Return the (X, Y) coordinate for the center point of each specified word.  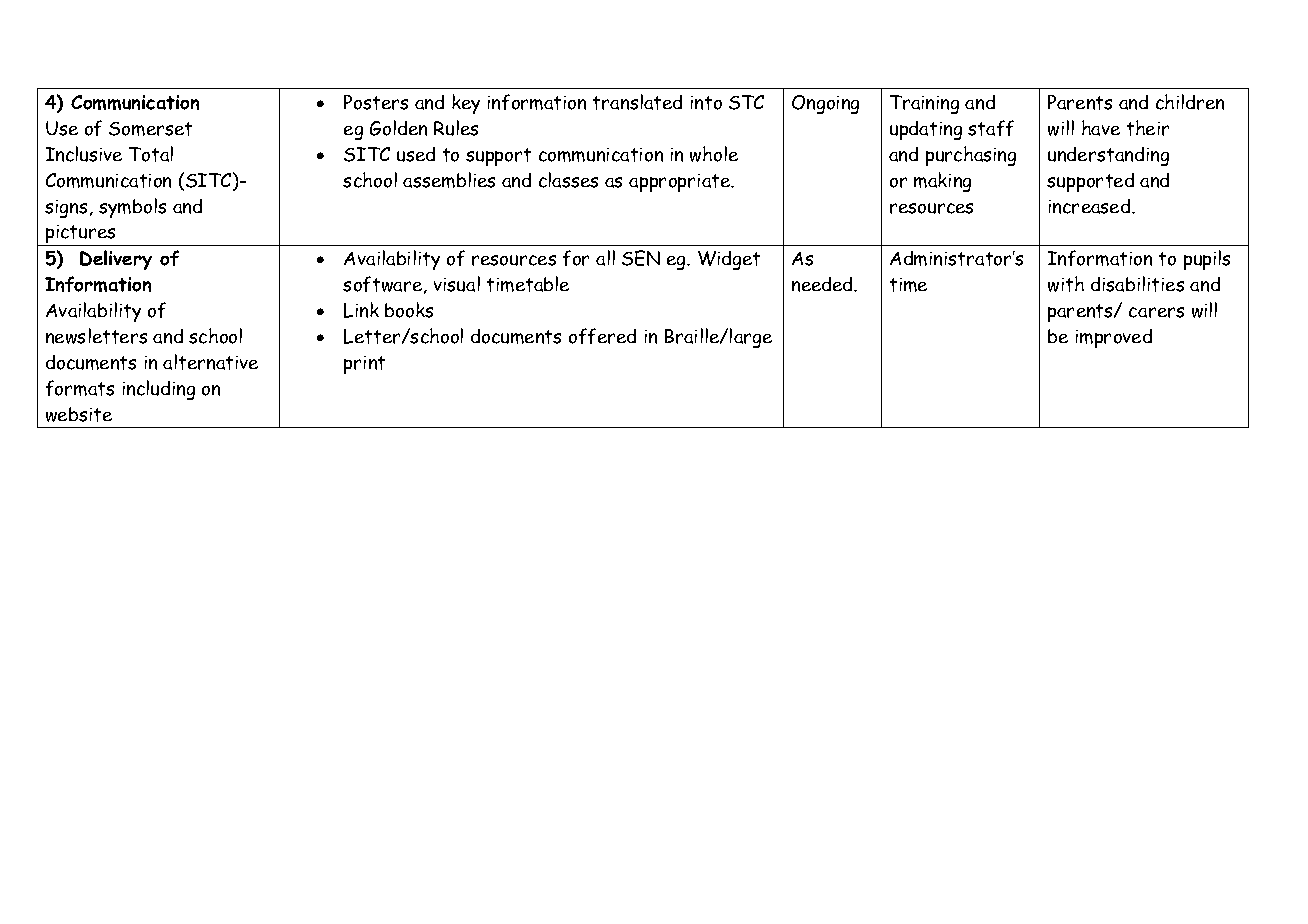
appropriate (681, 183)
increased (1091, 206)
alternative (210, 362)
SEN (641, 258)
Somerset (150, 129)
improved (1114, 338)
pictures (81, 235)
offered (602, 336)
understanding (1108, 156)
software (384, 285)
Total (151, 154)
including (159, 390)
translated (637, 102)
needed (823, 284)
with (1066, 284)
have (1101, 128)
